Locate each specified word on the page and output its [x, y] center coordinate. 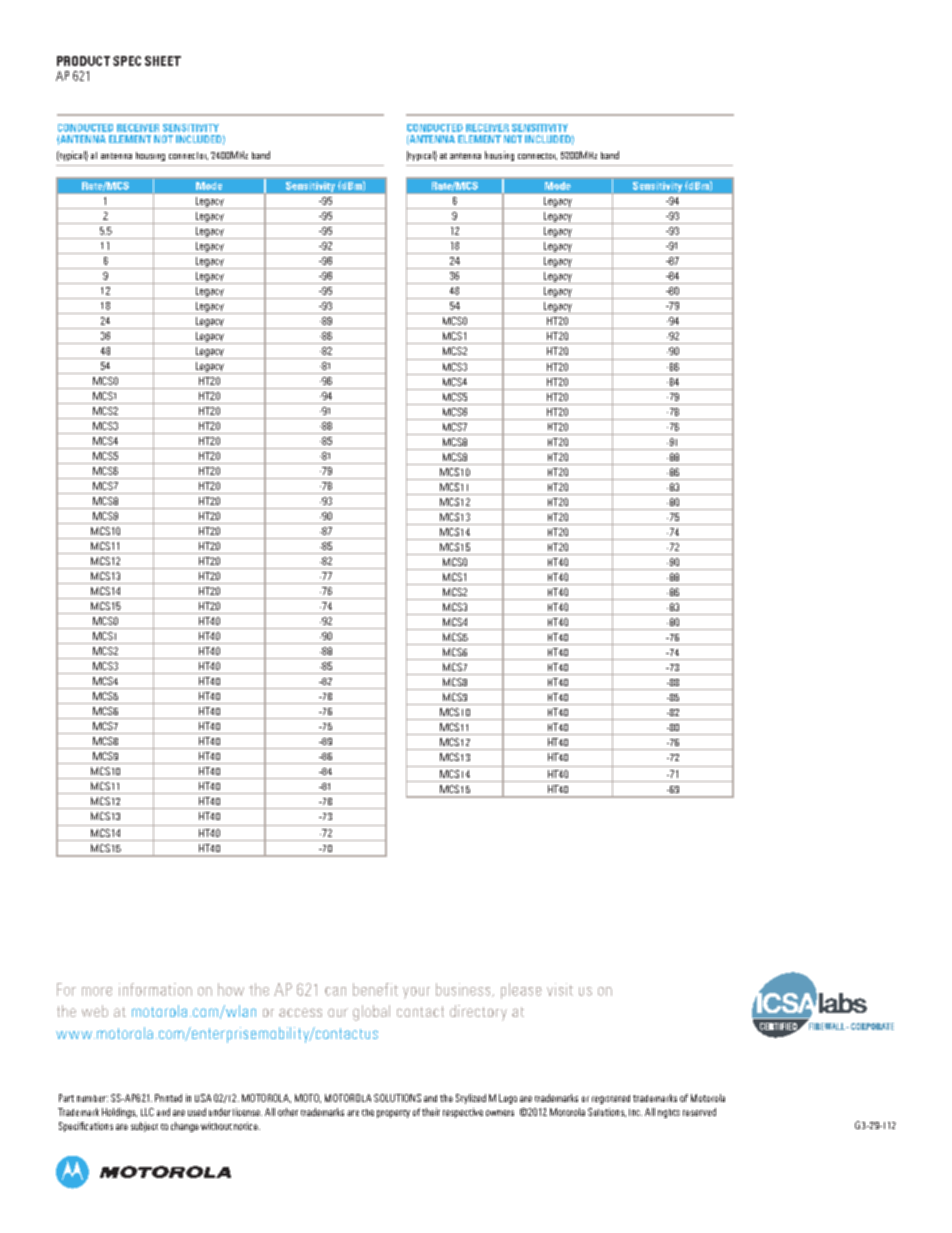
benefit [375, 989]
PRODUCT [83, 61]
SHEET [163, 61]
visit [560, 989]
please [521, 991]
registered [611, 1099]
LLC [147, 1112]
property [393, 1114]
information [155, 989]
